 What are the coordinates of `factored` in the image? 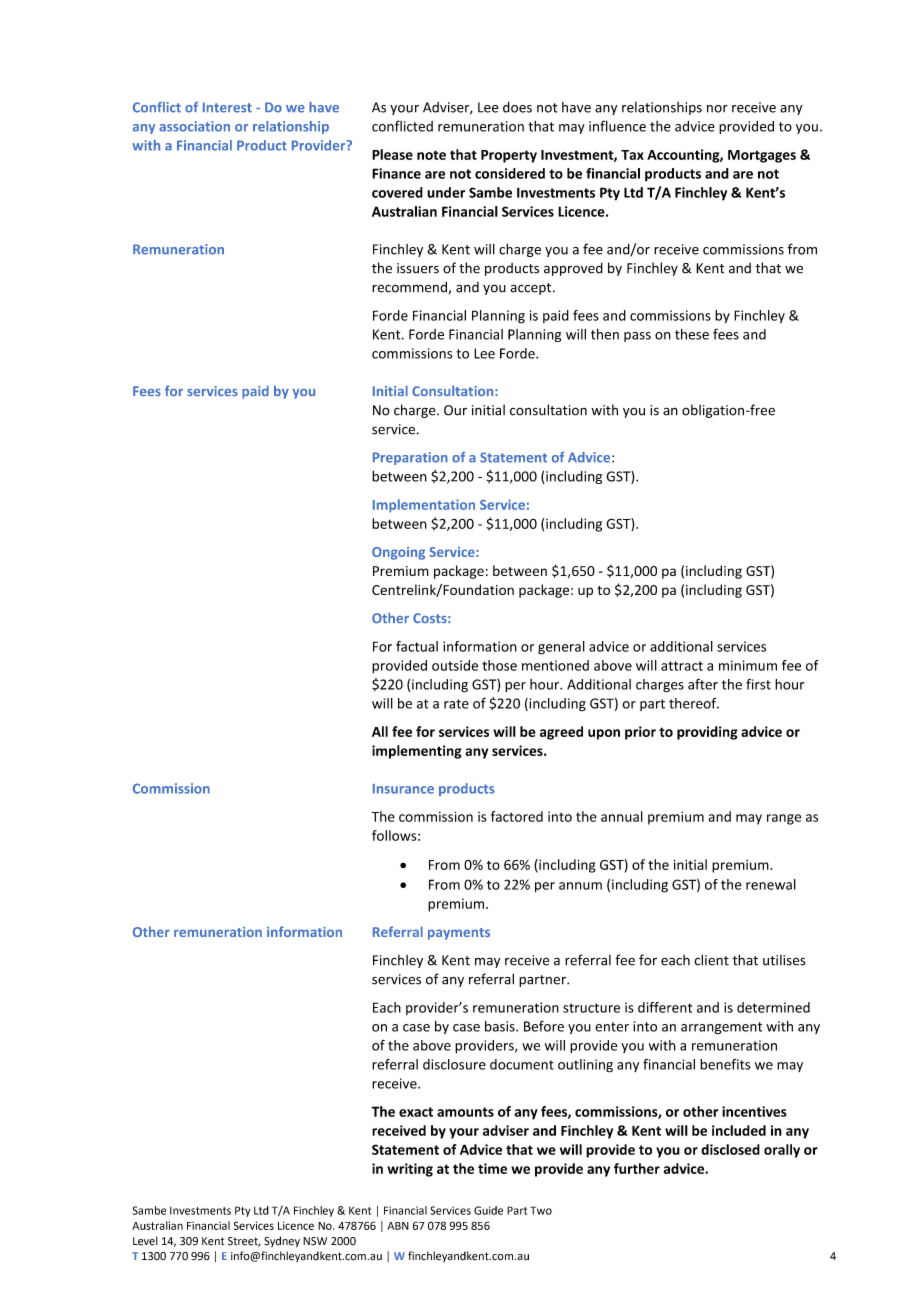 It's located at (517, 816).
